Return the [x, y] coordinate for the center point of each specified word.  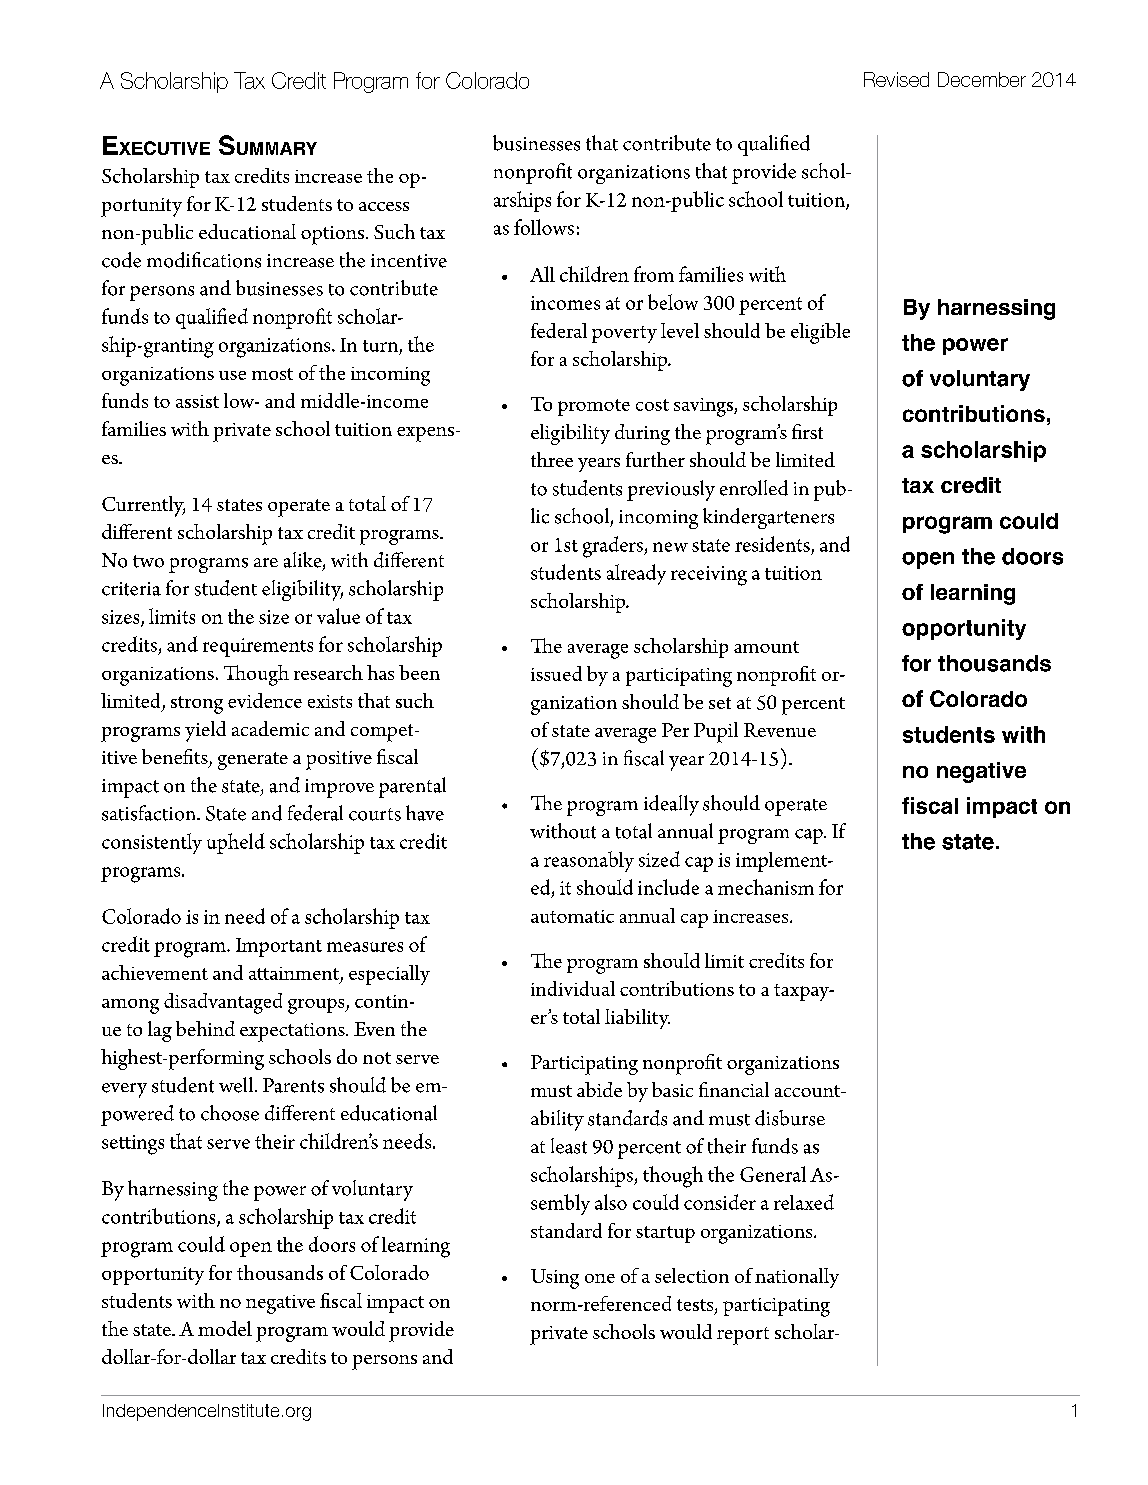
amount [766, 647]
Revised [896, 79]
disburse [790, 1118]
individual [573, 988]
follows [544, 227]
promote [594, 407]
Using [555, 1279]
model [225, 1328]
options [334, 235]
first [807, 431]
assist [197, 401]
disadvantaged [223, 1003]
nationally [797, 1278]
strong [197, 705]
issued [556, 673]
